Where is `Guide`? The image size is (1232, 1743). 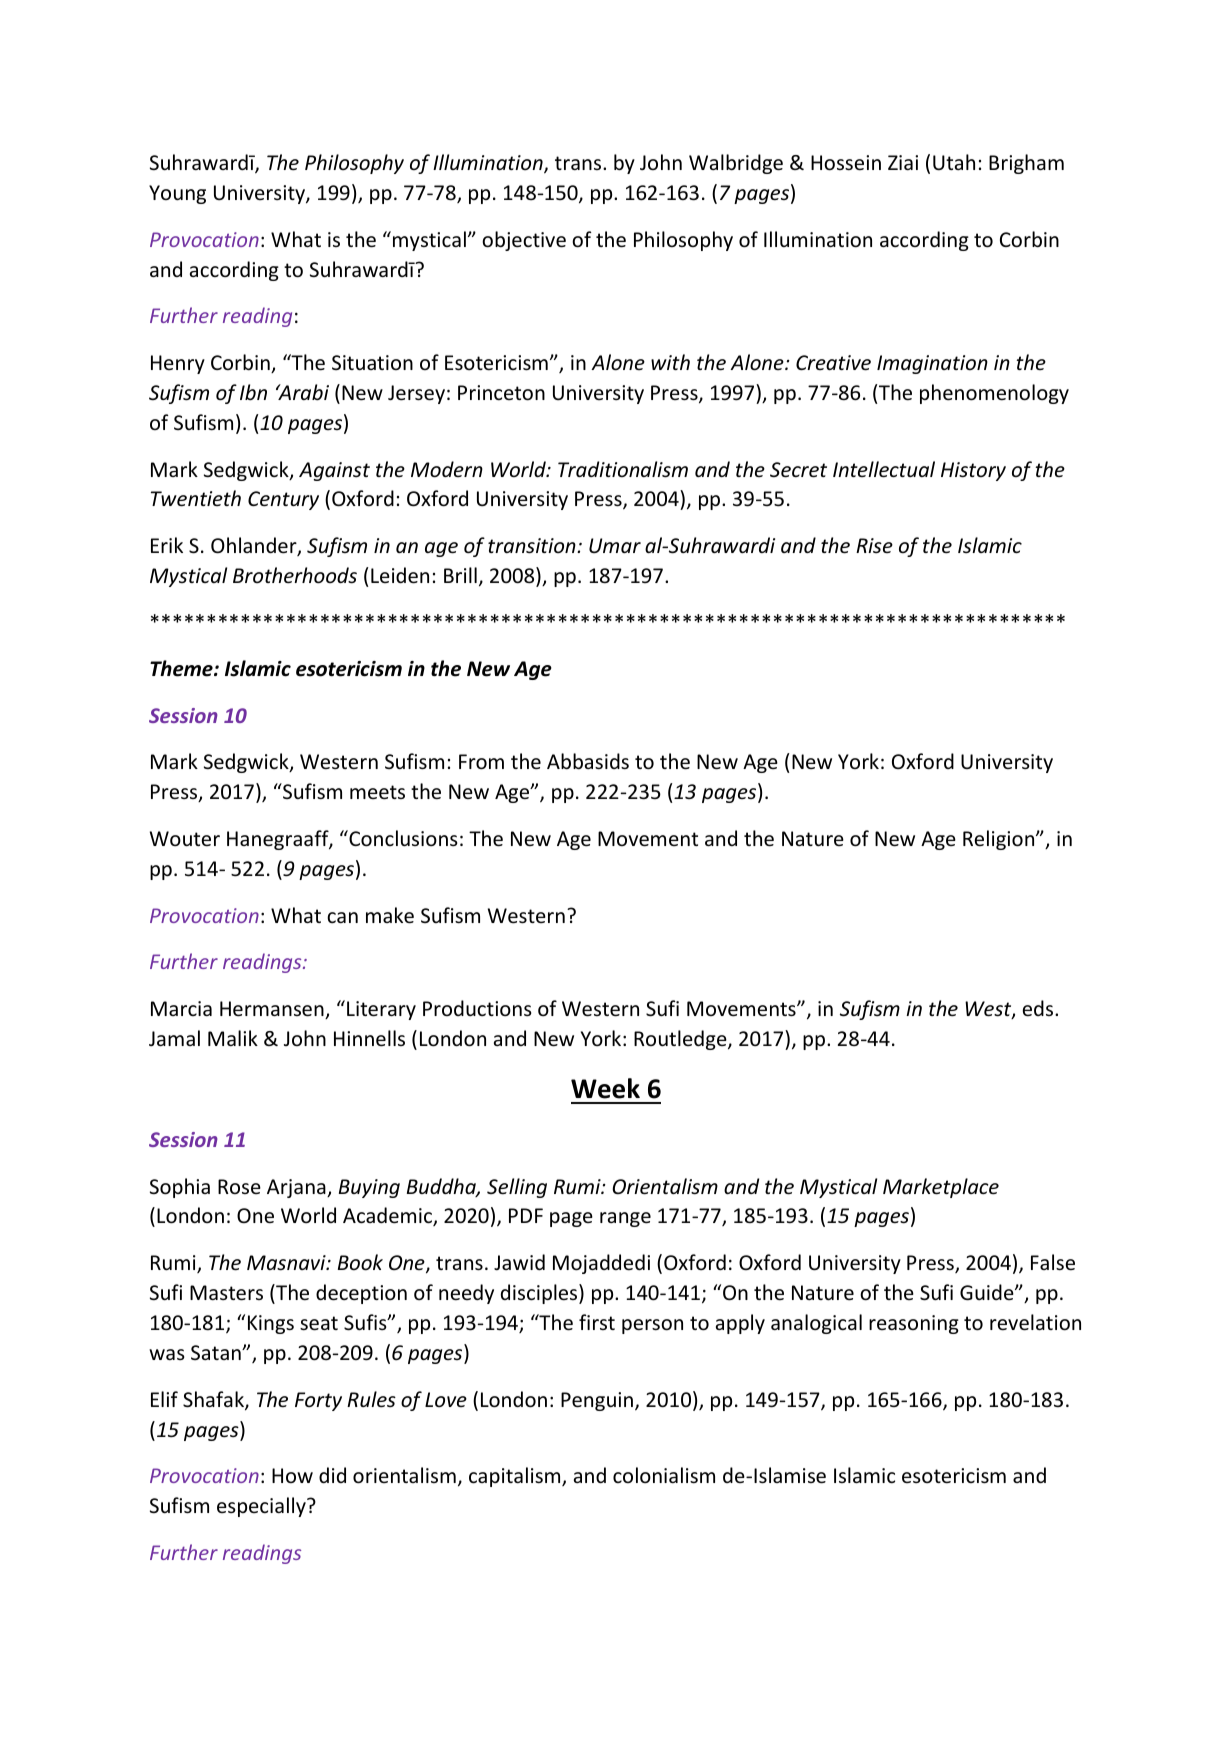
Guide is located at coordinates (988, 1292).
